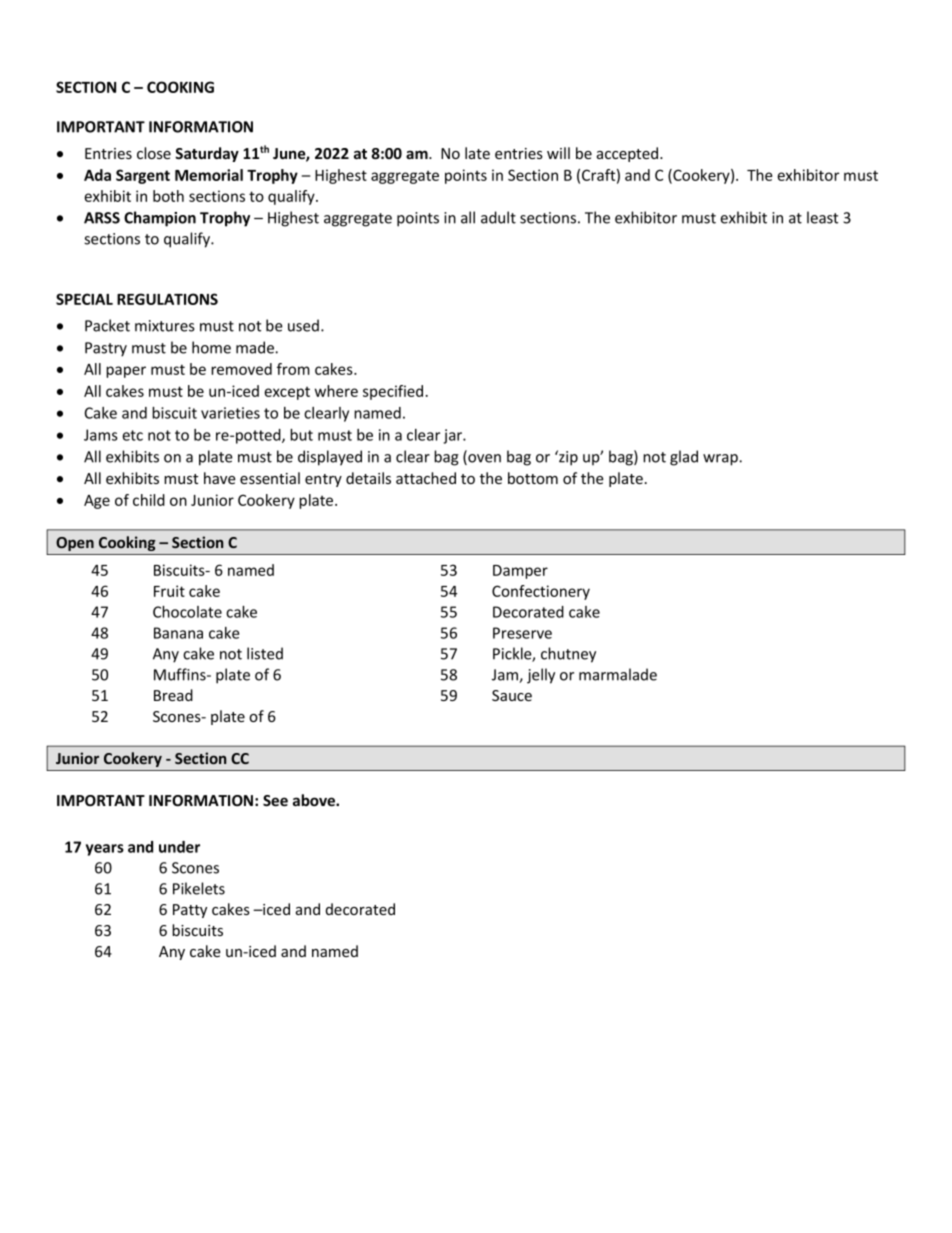  What do you see at coordinates (143, 176) in the screenshot?
I see `Sargent` at bounding box center [143, 176].
